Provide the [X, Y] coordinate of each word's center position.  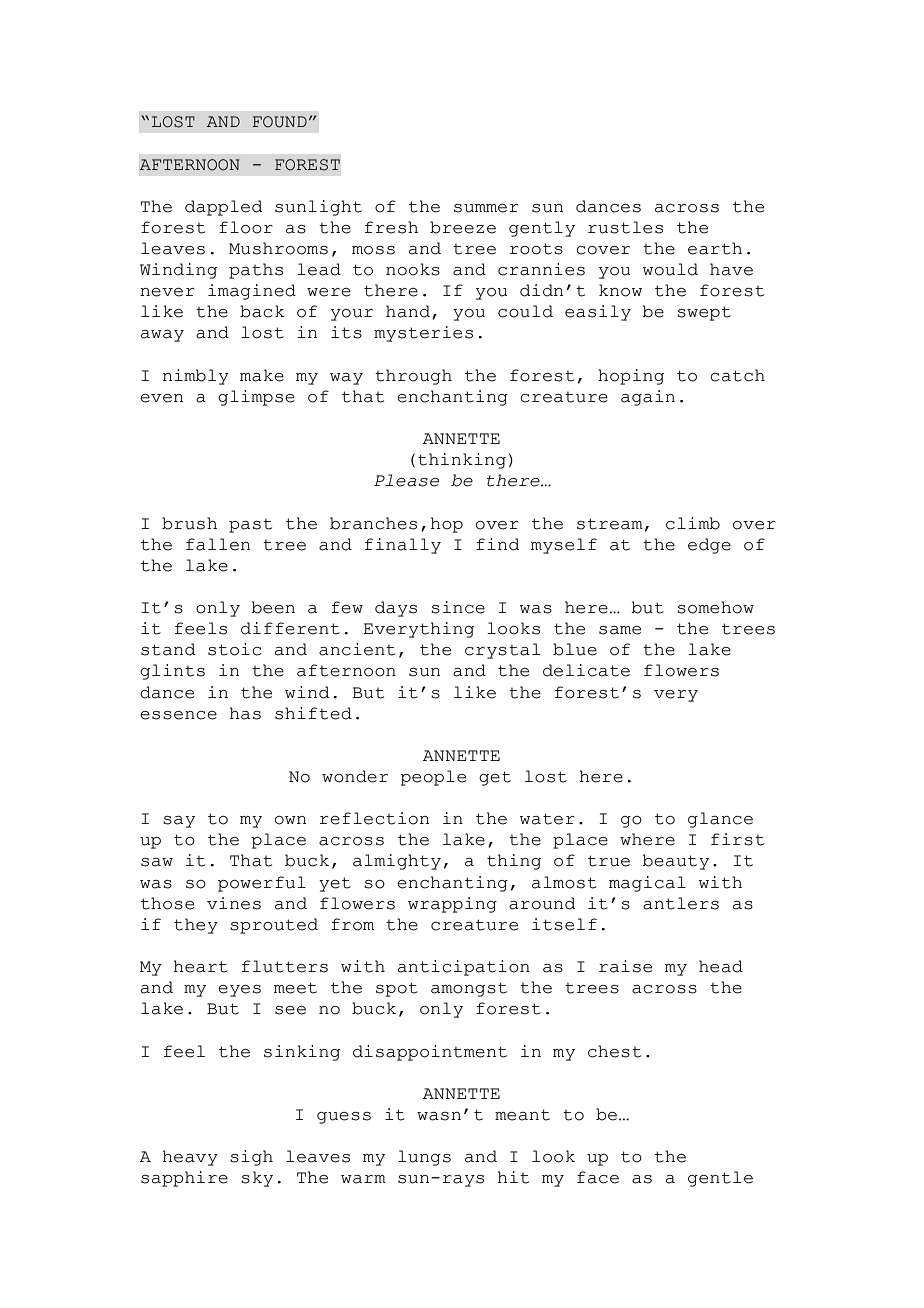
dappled [224, 208]
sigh [251, 1158]
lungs [424, 1158]
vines [234, 903]
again [648, 398]
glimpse [256, 398]
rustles [625, 227]
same [620, 630]
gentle [720, 1179]
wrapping [452, 905]
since [458, 607]
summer [486, 208]
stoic [235, 649]
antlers [681, 903]
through [413, 377]
